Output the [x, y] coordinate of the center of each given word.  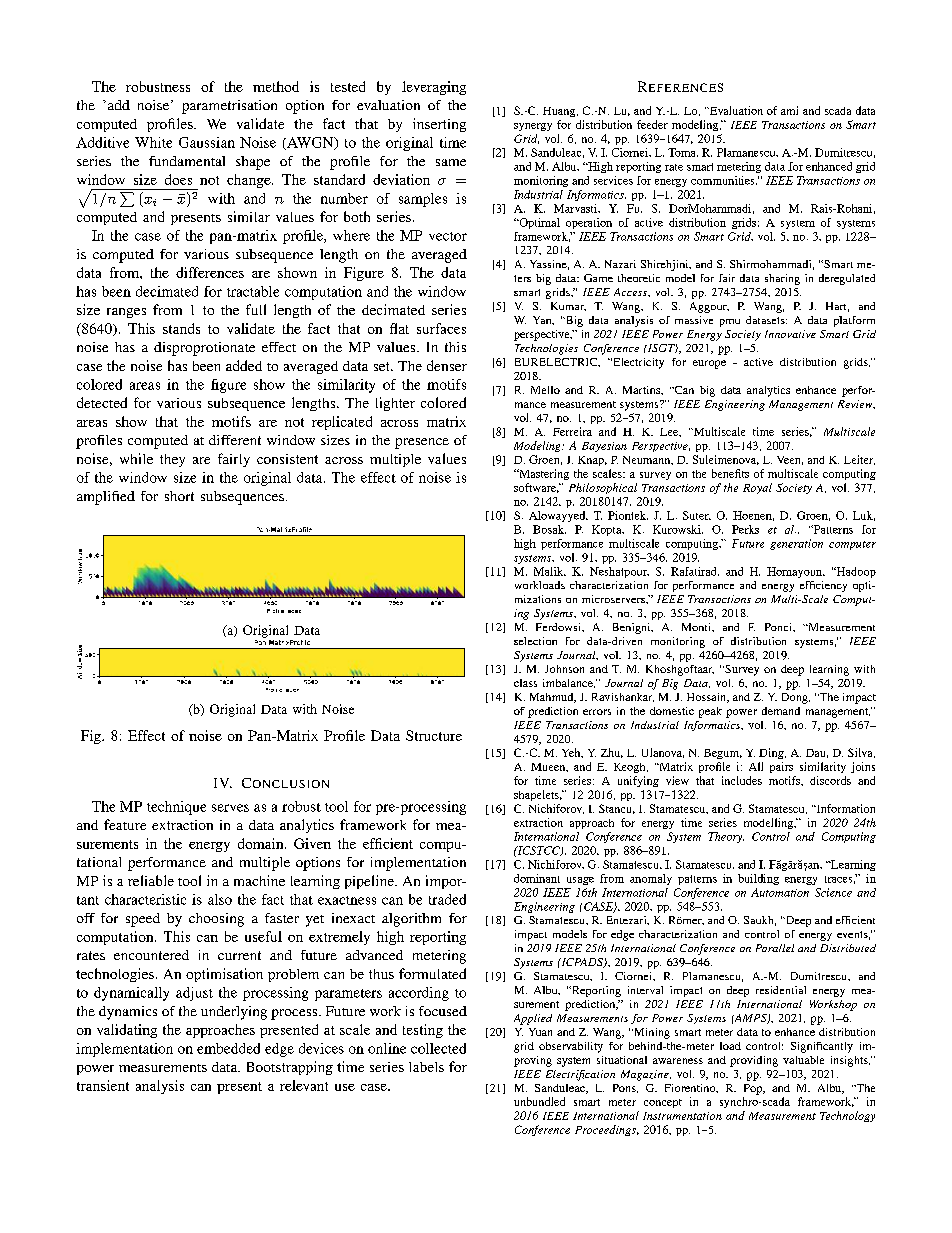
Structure [434, 735]
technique [176, 808]
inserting [439, 125]
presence [422, 443]
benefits [730, 473]
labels [426, 1067]
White [153, 142]
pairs [781, 767]
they [172, 460]
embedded [228, 1048]
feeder [652, 124]
